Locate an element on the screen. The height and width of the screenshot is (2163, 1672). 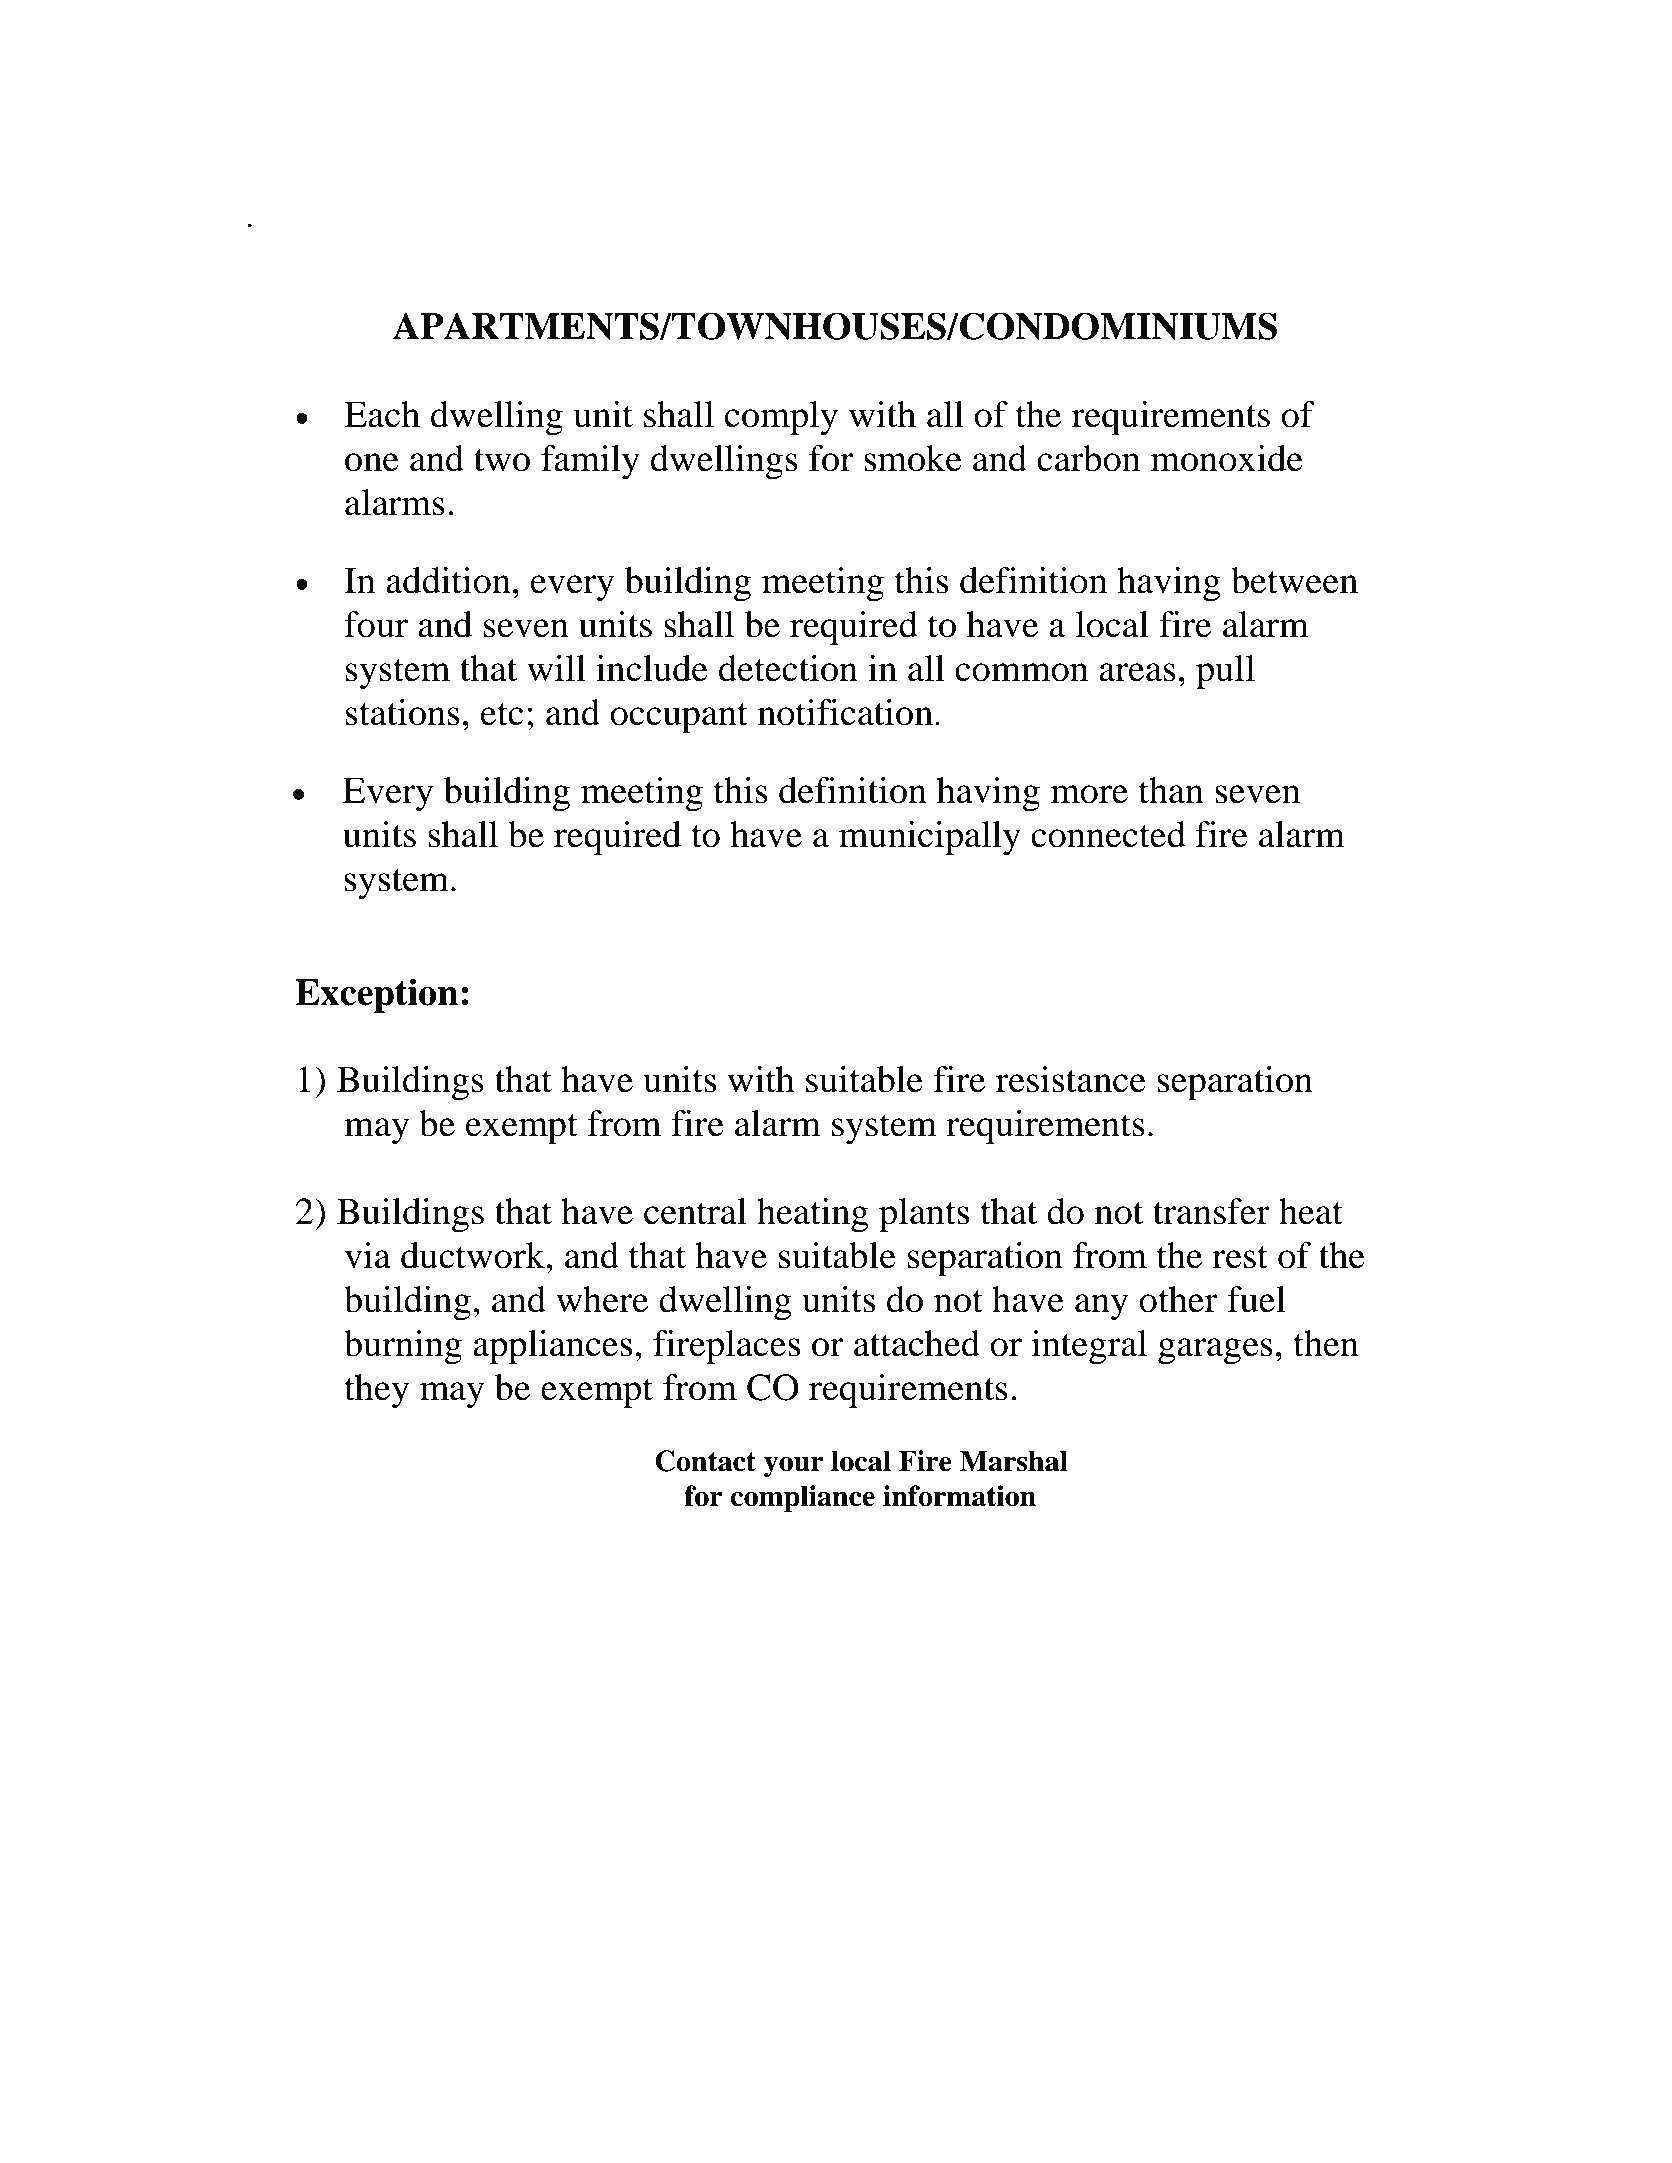
they is located at coordinates (376, 1391).
